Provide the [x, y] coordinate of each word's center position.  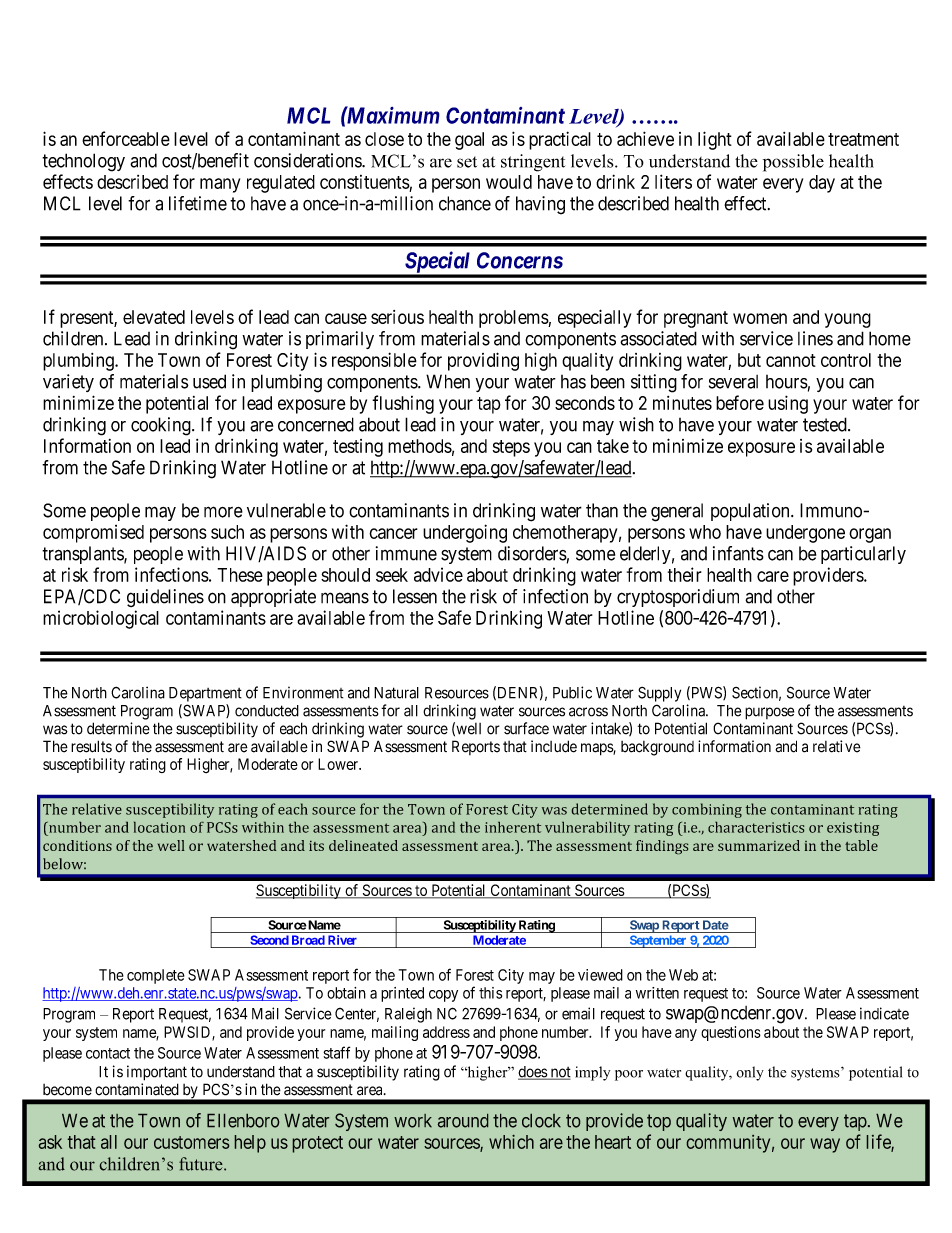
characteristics [756, 827]
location [160, 827]
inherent [513, 827]
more [223, 512]
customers [191, 1142]
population [751, 512]
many [220, 185]
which [511, 1142]
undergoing [465, 533]
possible [793, 163]
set [467, 162]
